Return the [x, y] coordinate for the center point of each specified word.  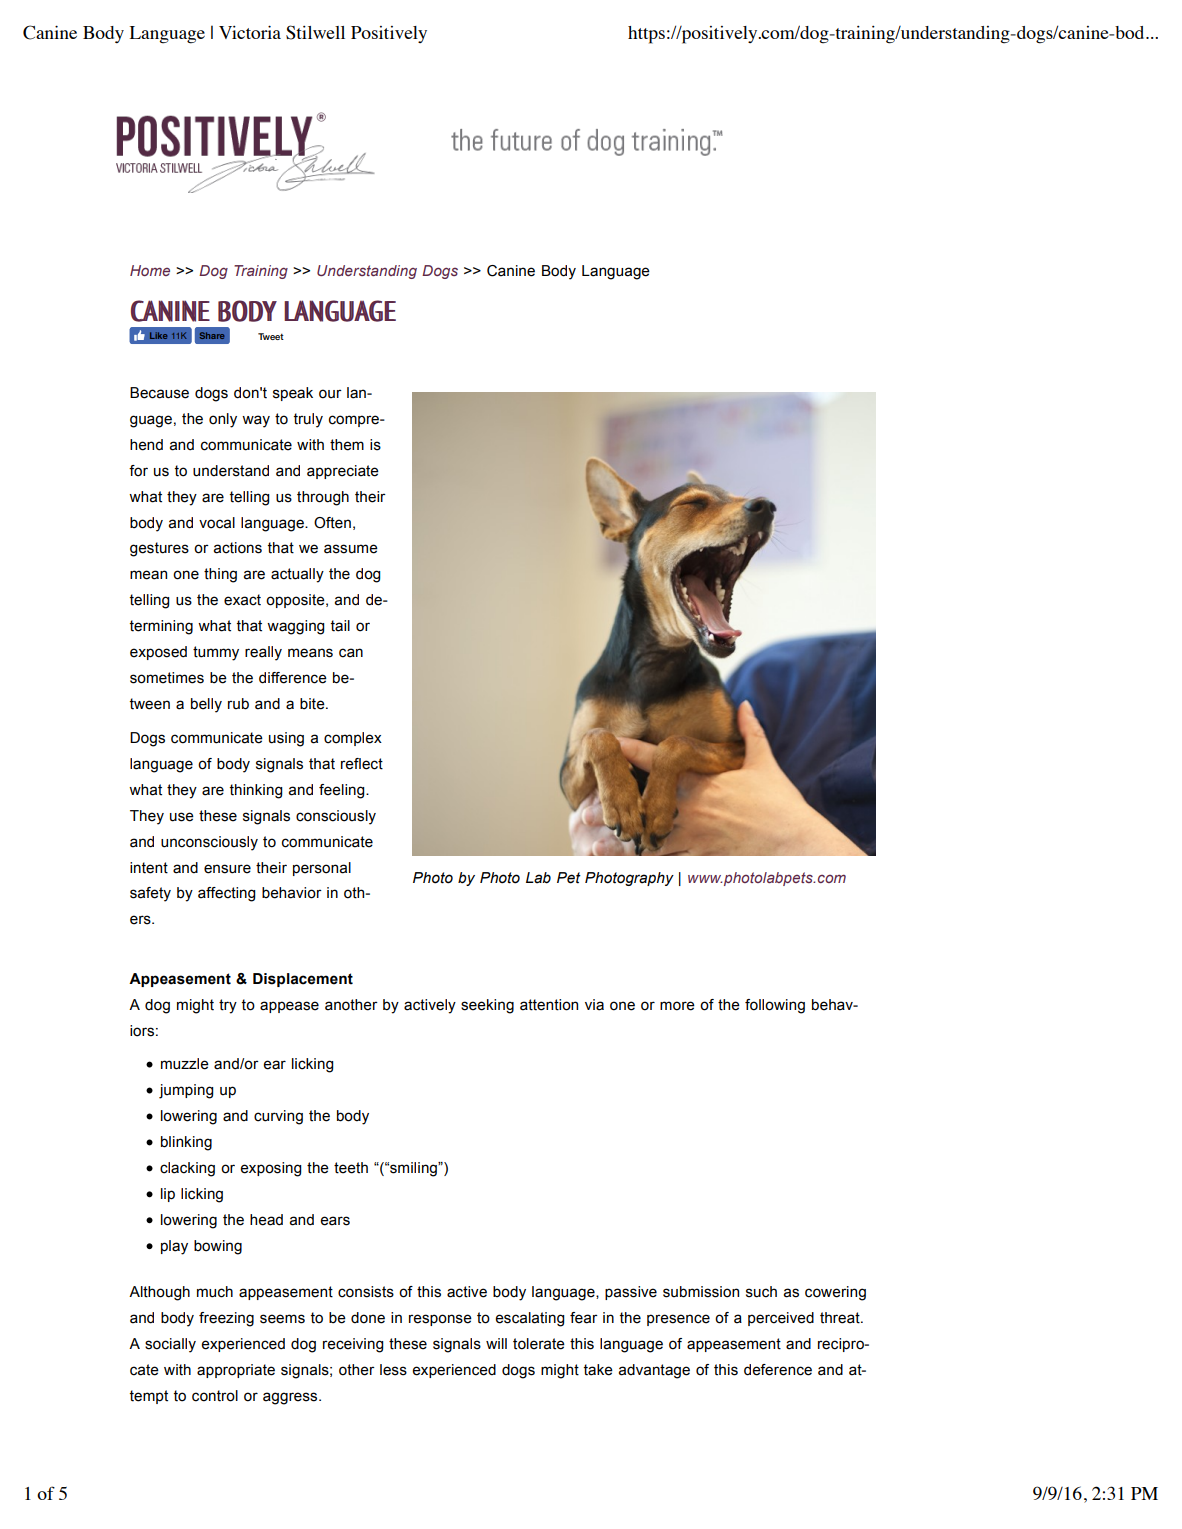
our [330, 394]
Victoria [250, 32]
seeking [487, 1006]
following [775, 1006]
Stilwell [315, 32]
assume [351, 549]
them [347, 445]
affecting [226, 894]
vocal [217, 523]
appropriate [236, 1371]
